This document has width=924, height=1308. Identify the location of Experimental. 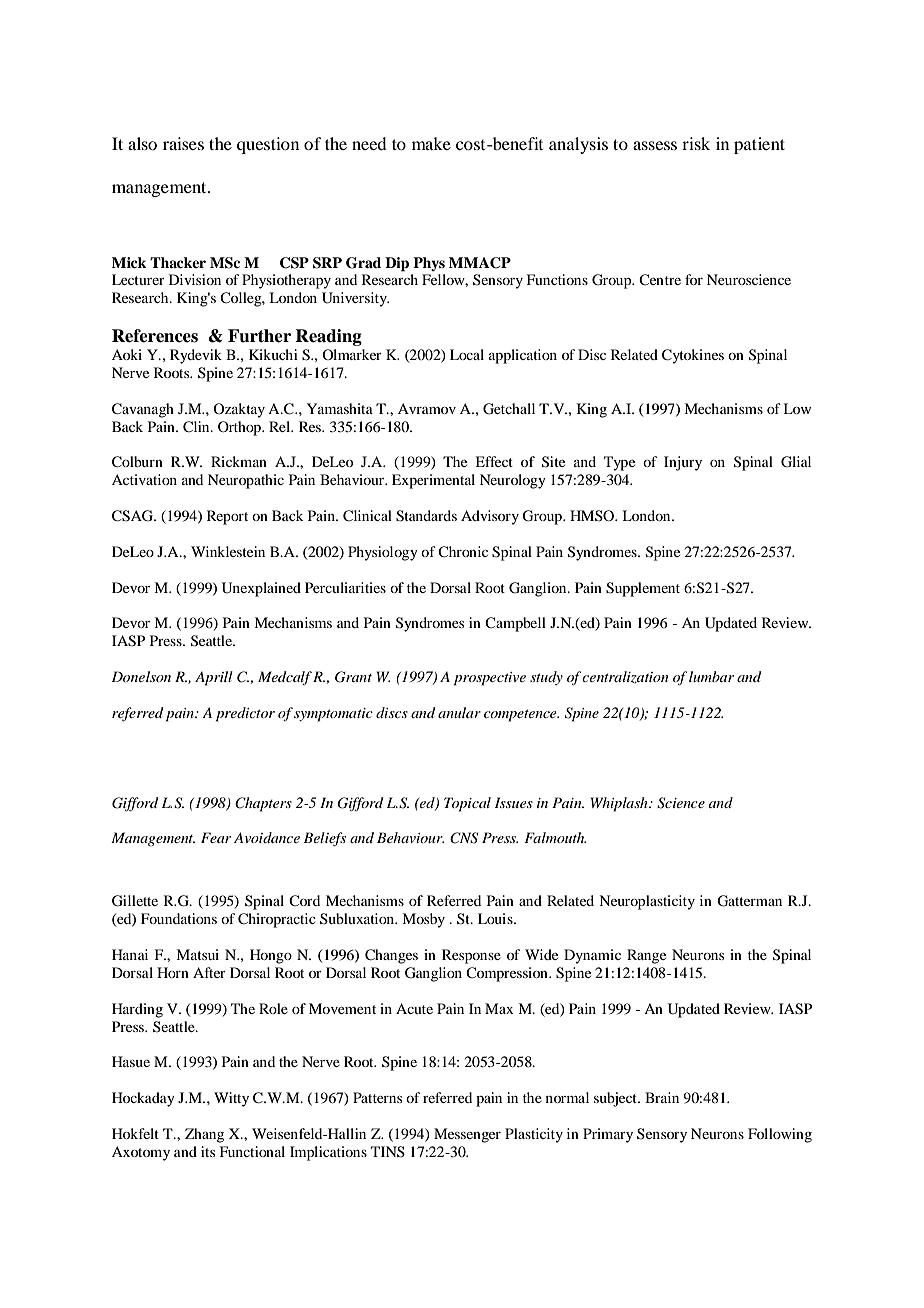
(433, 481).
